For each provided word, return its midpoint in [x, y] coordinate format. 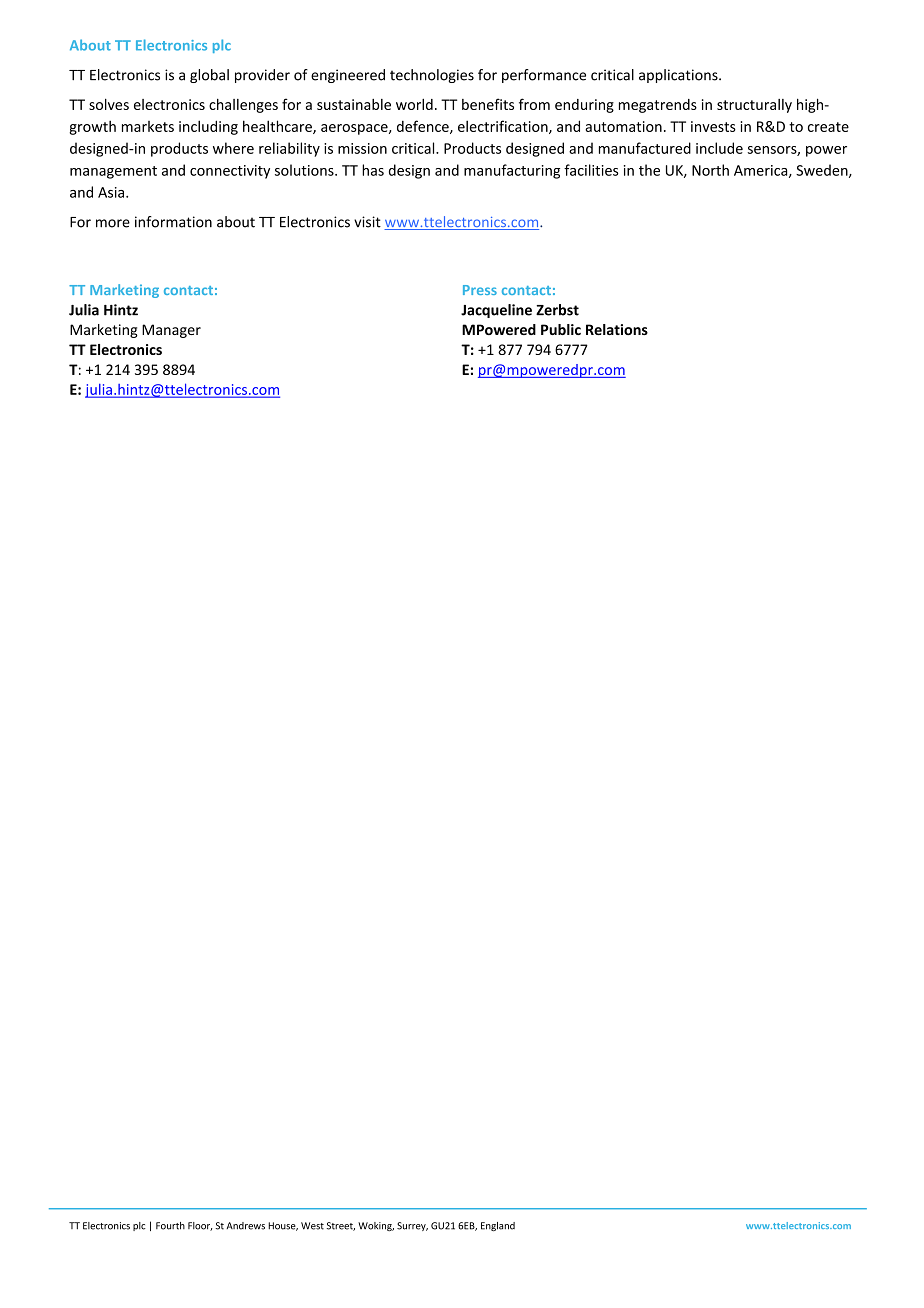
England [498, 1226]
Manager [171, 331]
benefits [488, 104]
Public [561, 329]
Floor [200, 1226]
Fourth [170, 1226]
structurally [754, 106]
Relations [617, 329]
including [208, 127]
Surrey [412, 1226]
